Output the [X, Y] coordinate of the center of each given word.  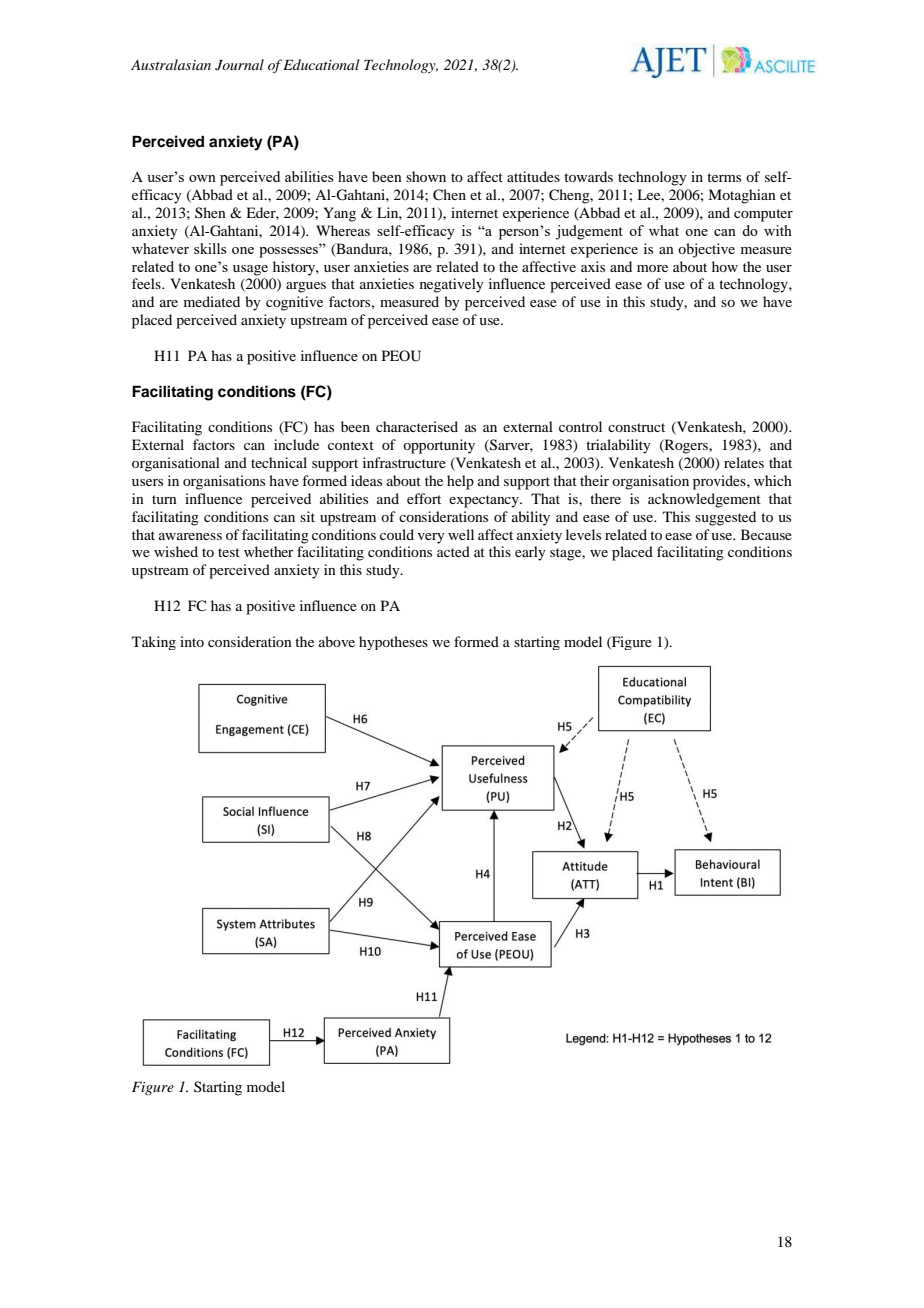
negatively [452, 285]
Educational [321, 64]
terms [724, 177]
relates [744, 462]
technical [279, 462]
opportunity [439, 446]
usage [250, 270]
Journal [239, 65]
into [192, 641]
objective [706, 250]
